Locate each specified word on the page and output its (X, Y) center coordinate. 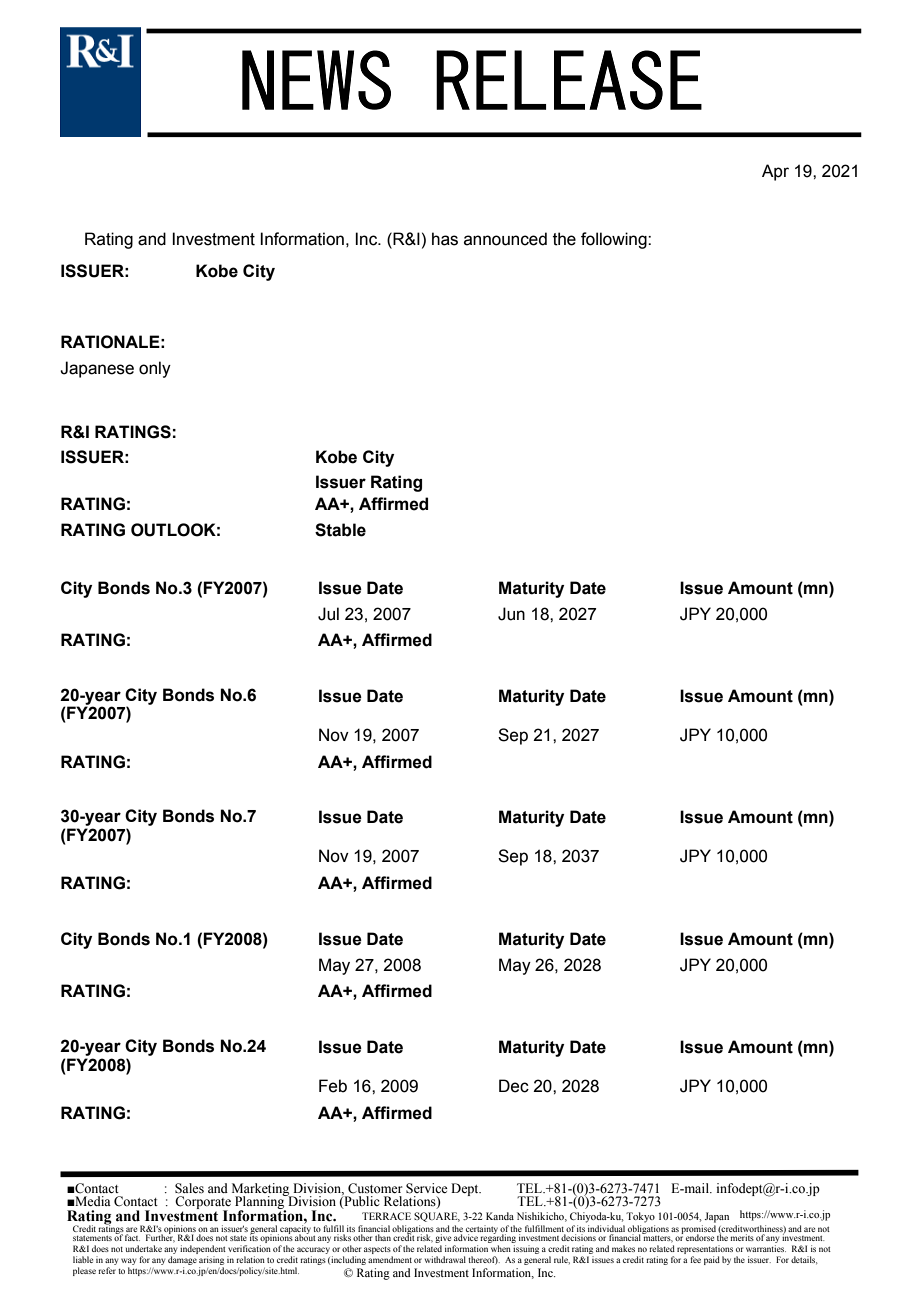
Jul (328, 614)
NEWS (316, 80)
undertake (144, 1248)
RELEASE (569, 80)
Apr (775, 172)
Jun (511, 614)
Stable (340, 530)
